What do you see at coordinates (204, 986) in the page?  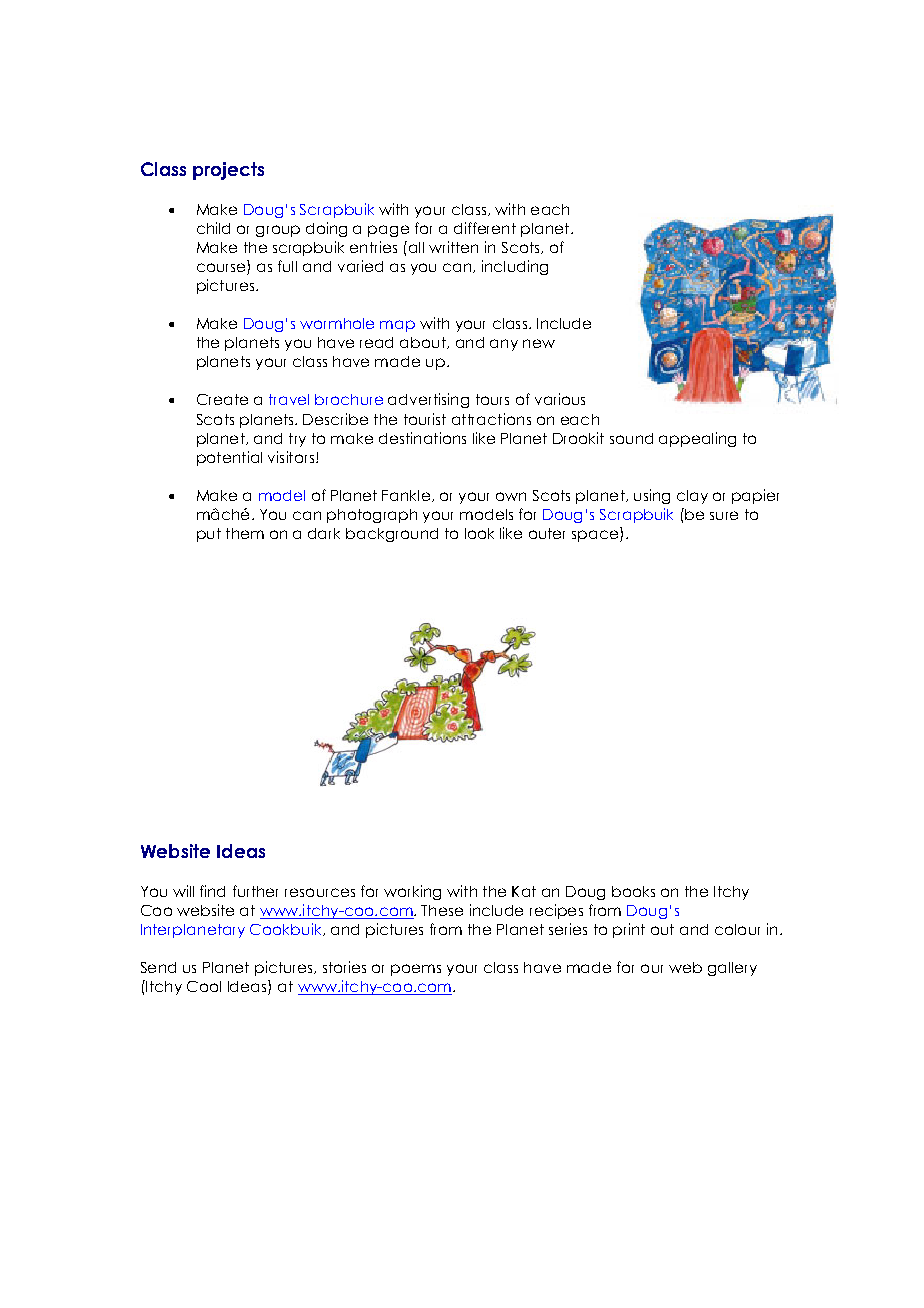 I see `Cool` at bounding box center [204, 986].
